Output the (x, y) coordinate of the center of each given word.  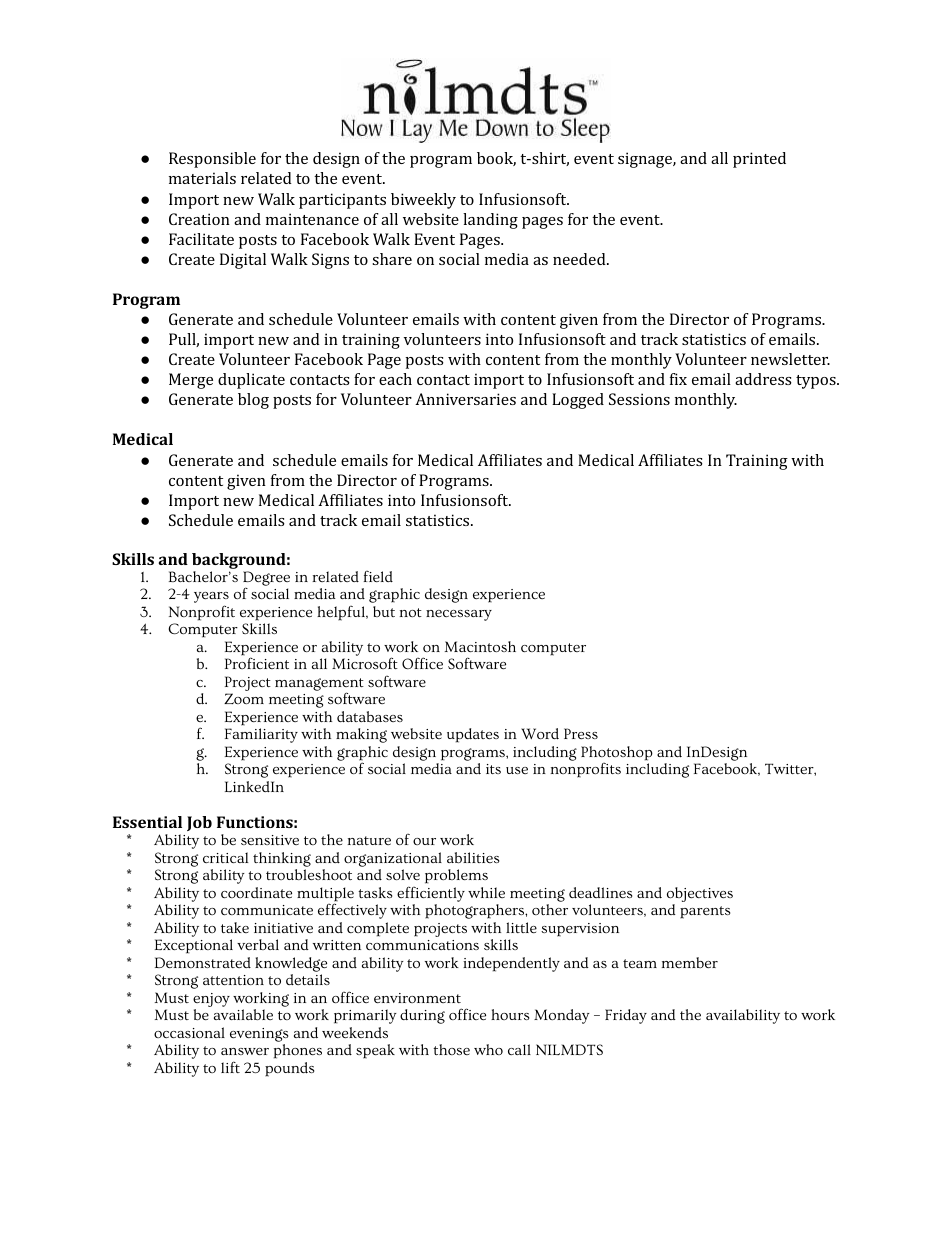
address (763, 379)
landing (490, 221)
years (211, 599)
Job (199, 823)
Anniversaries (465, 399)
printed (759, 160)
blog (253, 401)
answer (245, 1051)
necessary (459, 615)
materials (202, 178)
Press (581, 733)
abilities (473, 857)
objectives (700, 896)
